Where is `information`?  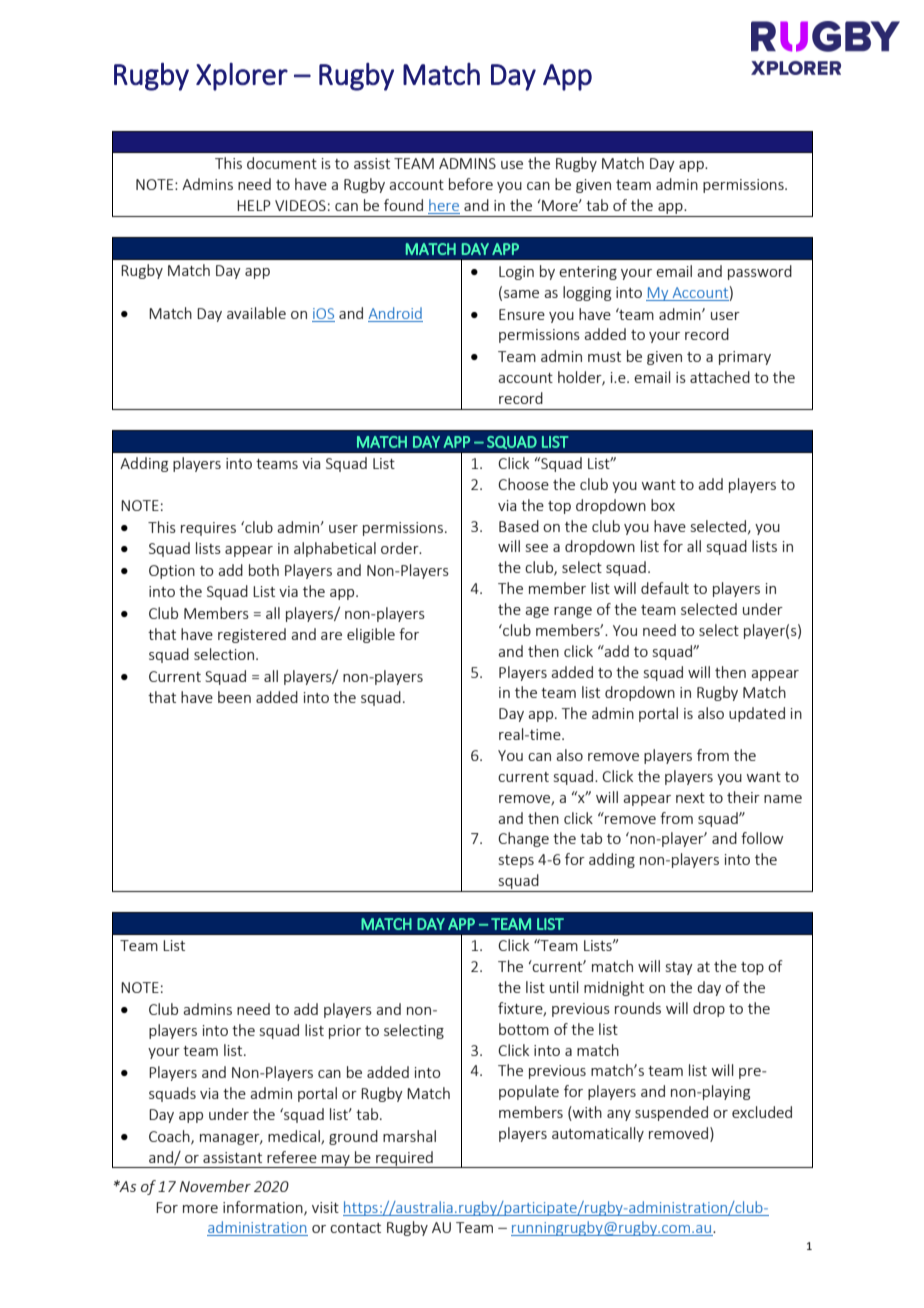 information is located at coordinates (264, 1208).
